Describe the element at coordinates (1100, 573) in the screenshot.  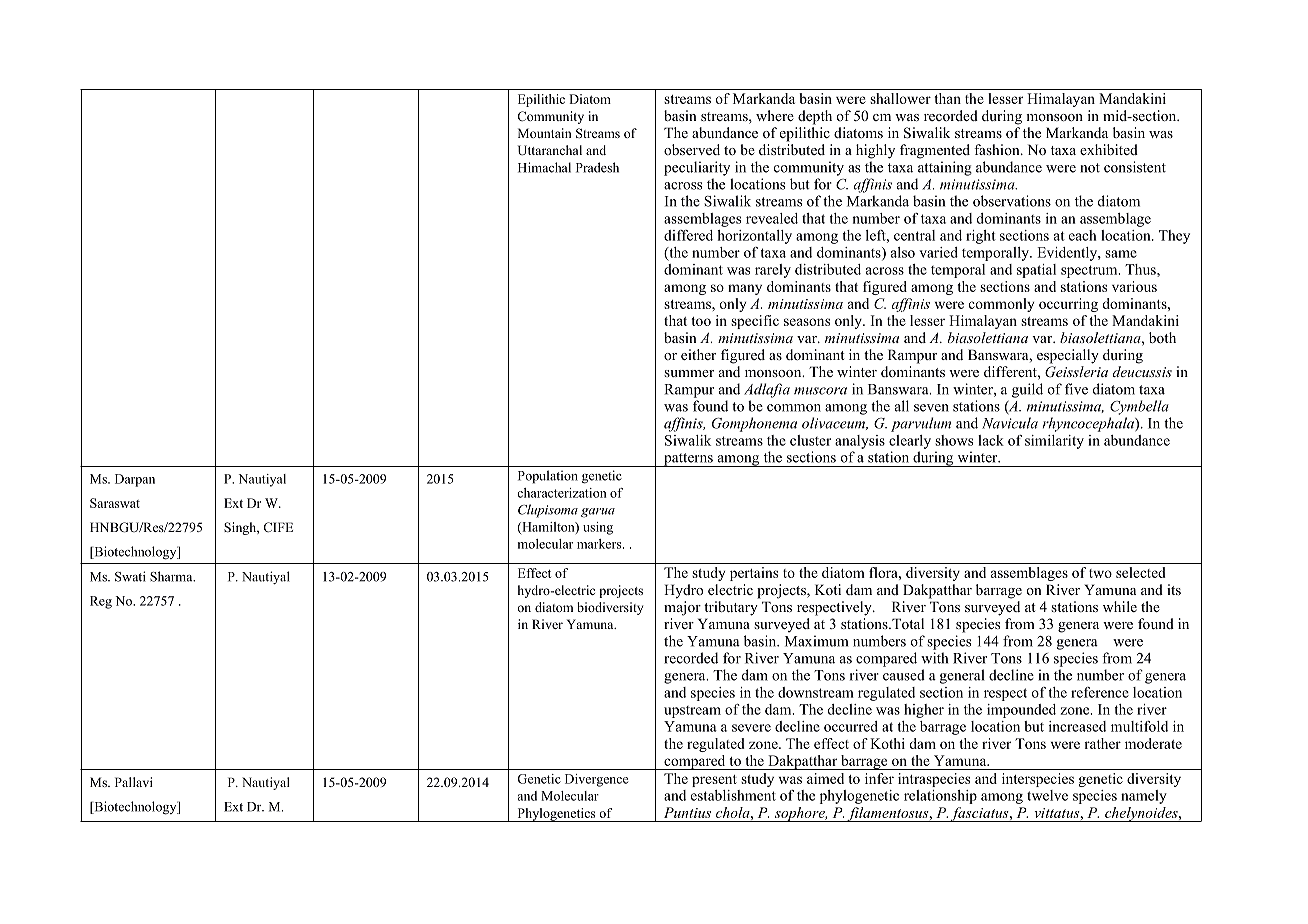
I see `two` at that location.
